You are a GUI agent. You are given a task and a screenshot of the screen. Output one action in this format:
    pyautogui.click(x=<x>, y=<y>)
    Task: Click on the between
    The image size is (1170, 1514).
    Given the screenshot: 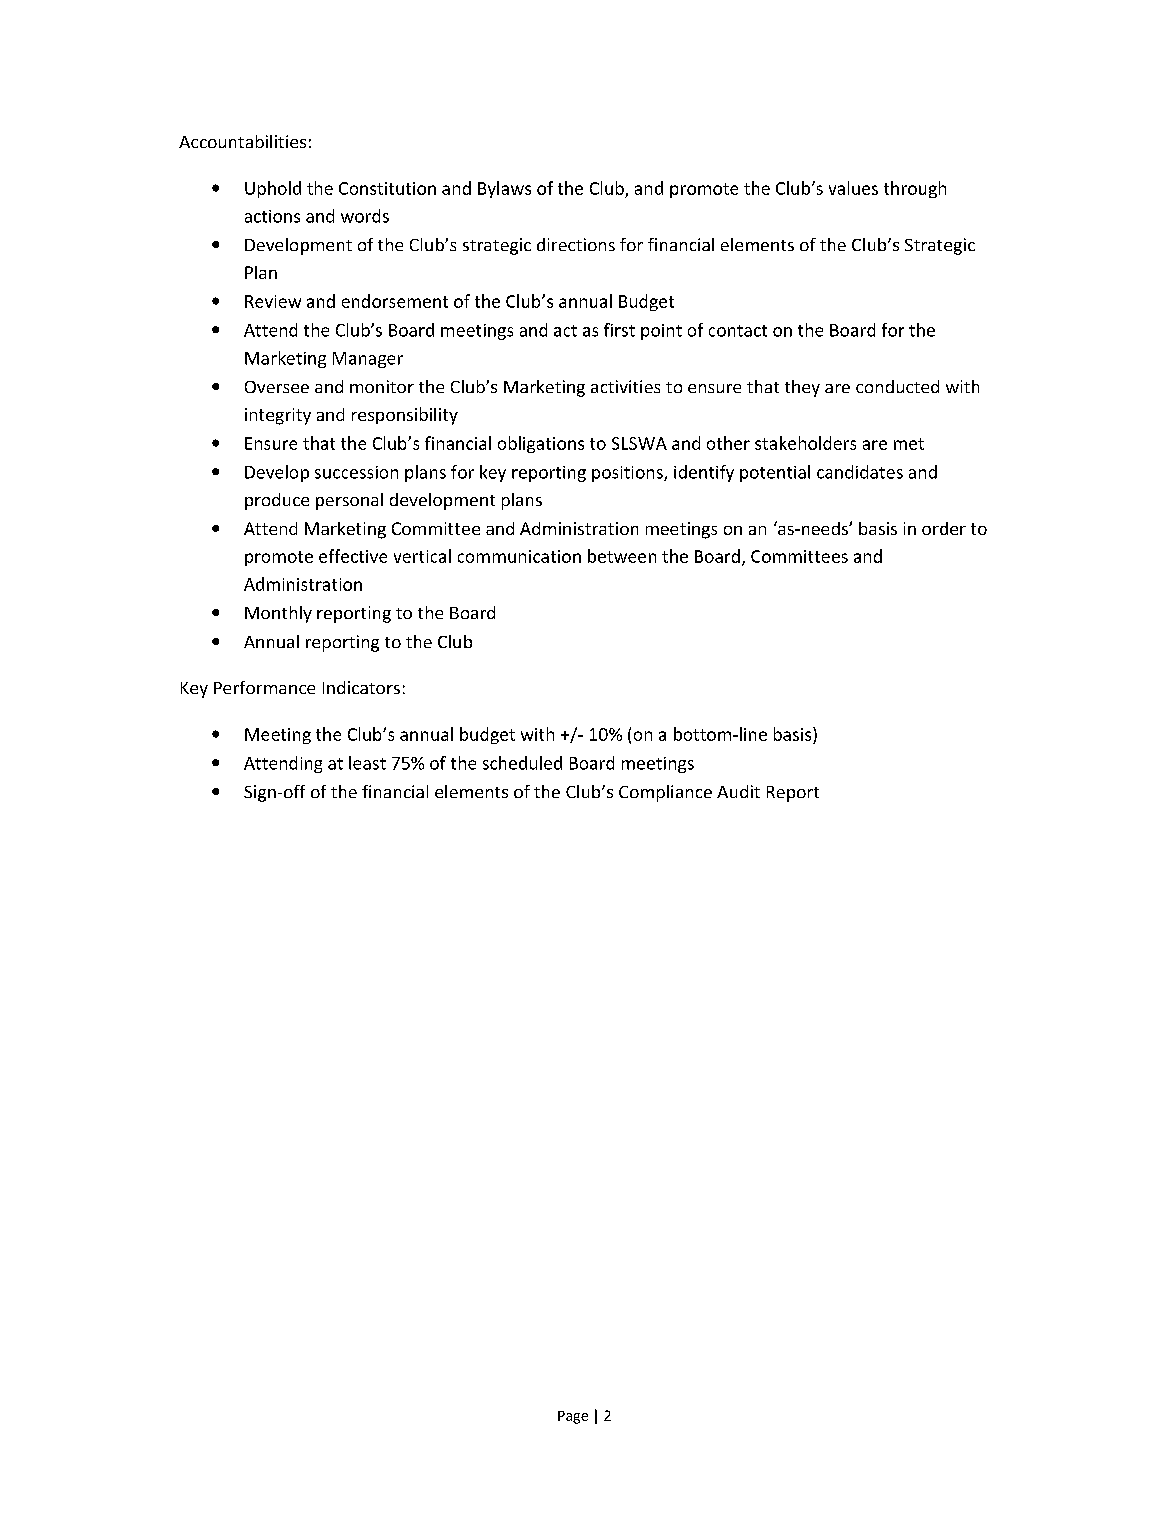 What is the action you would take?
    pyautogui.click(x=622, y=556)
